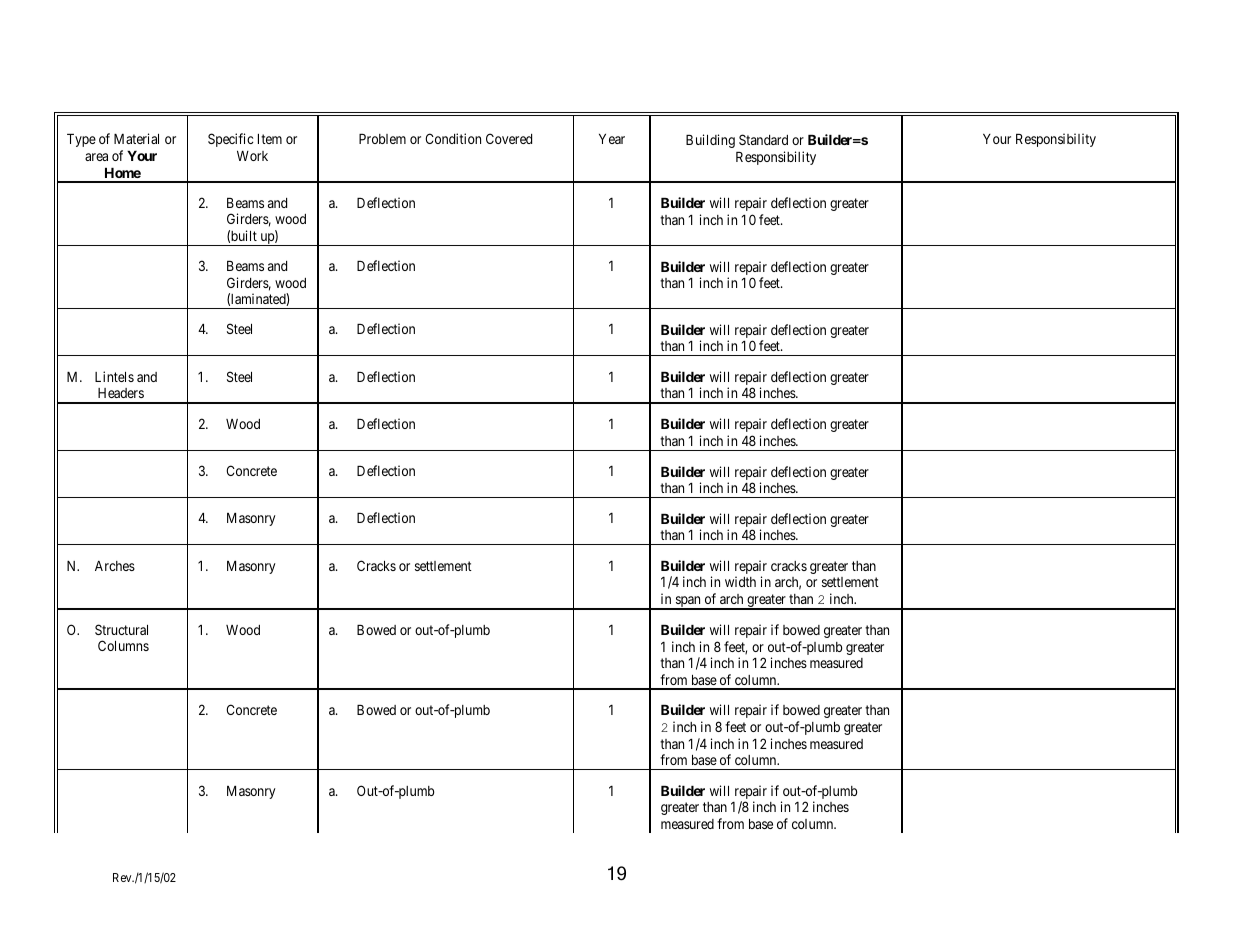  Describe the element at coordinates (121, 629) in the screenshot. I see `Structural` at that location.
